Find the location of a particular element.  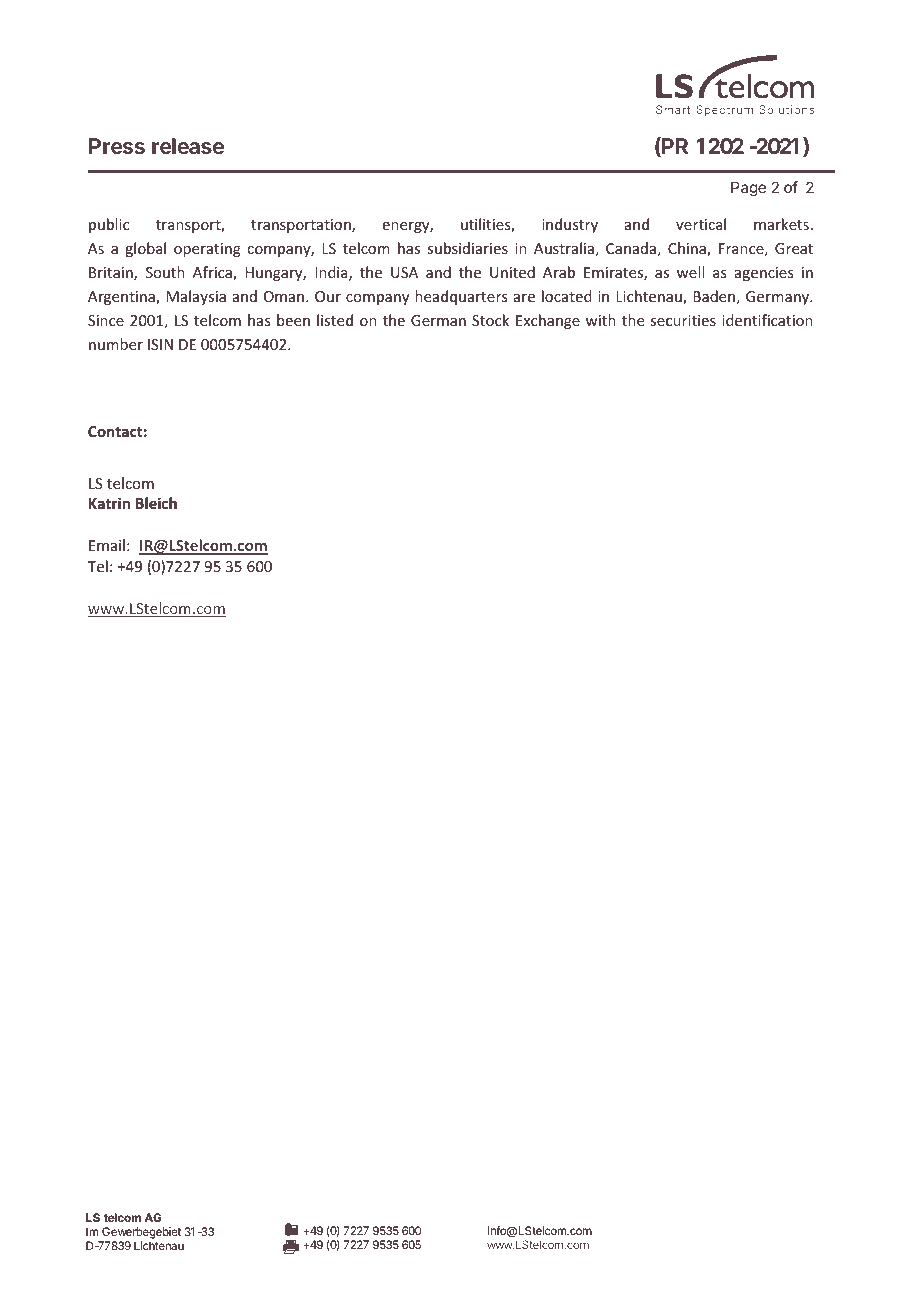

ISIN is located at coordinates (160, 344).
